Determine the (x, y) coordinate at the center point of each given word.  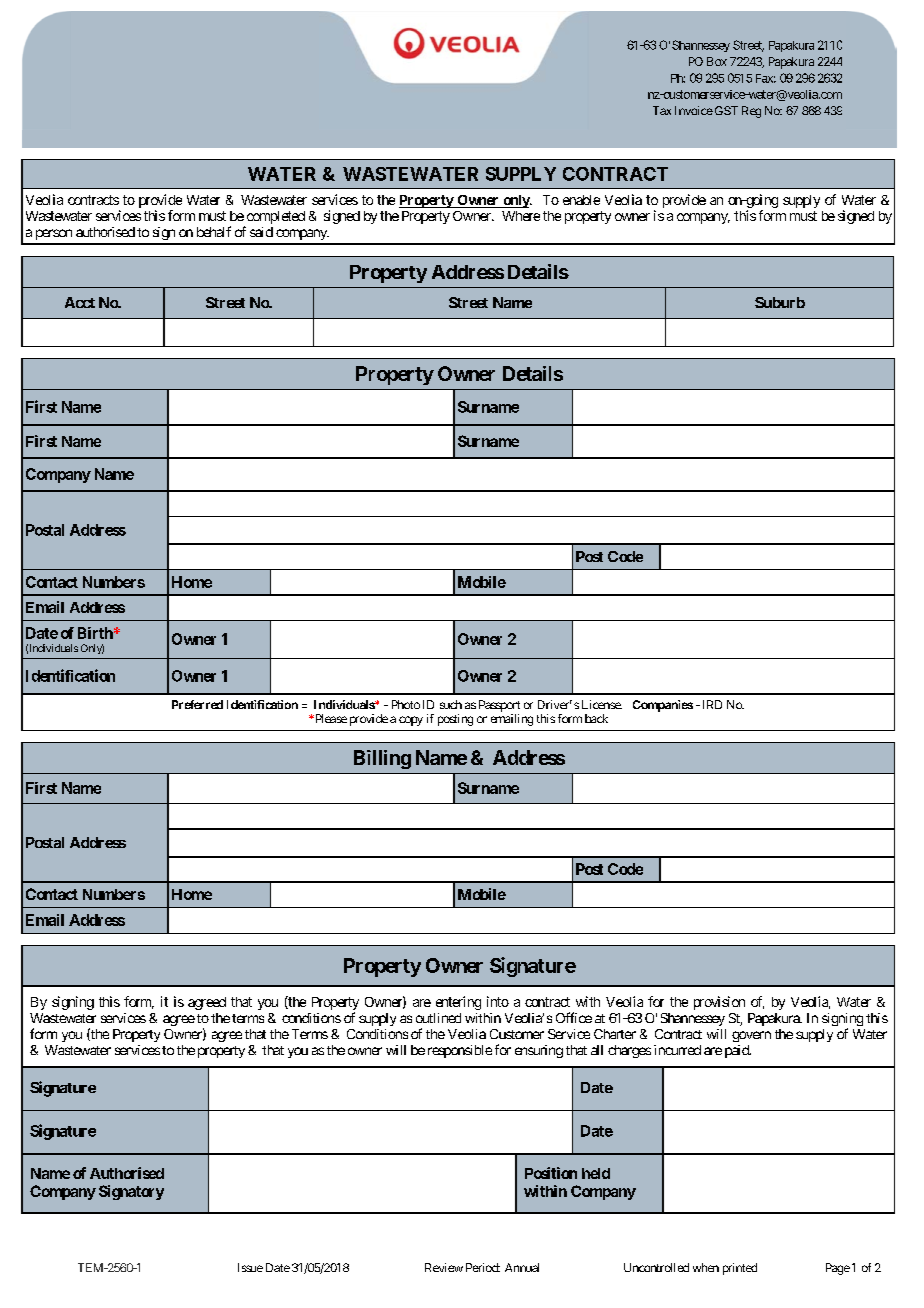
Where (521, 216)
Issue (250, 1267)
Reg (751, 112)
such (451, 704)
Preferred (197, 704)
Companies (663, 706)
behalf (214, 231)
